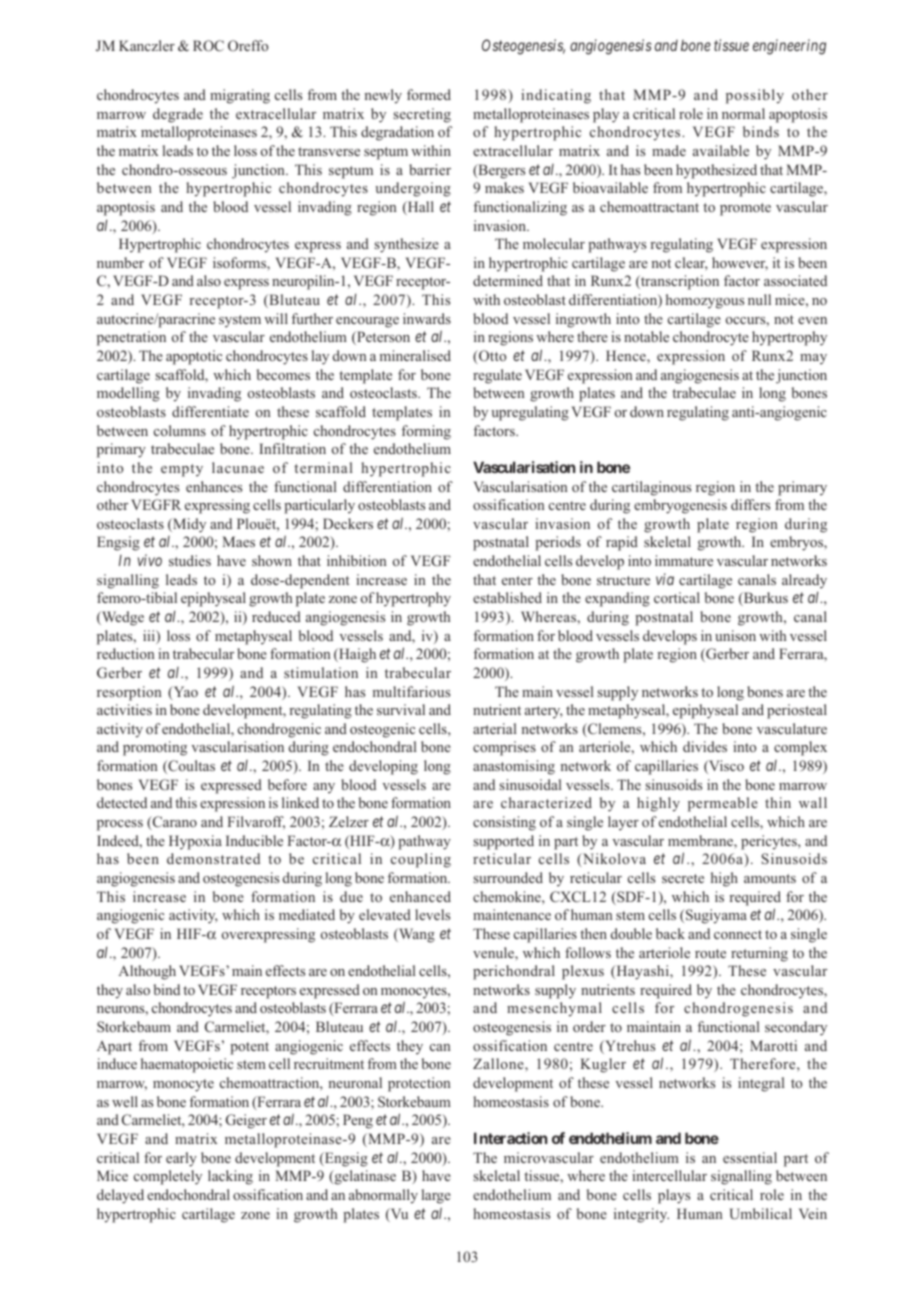 The height and width of the image is (1308, 924). What do you see at coordinates (194, 357) in the image?
I see `apoptotic` at bounding box center [194, 357].
